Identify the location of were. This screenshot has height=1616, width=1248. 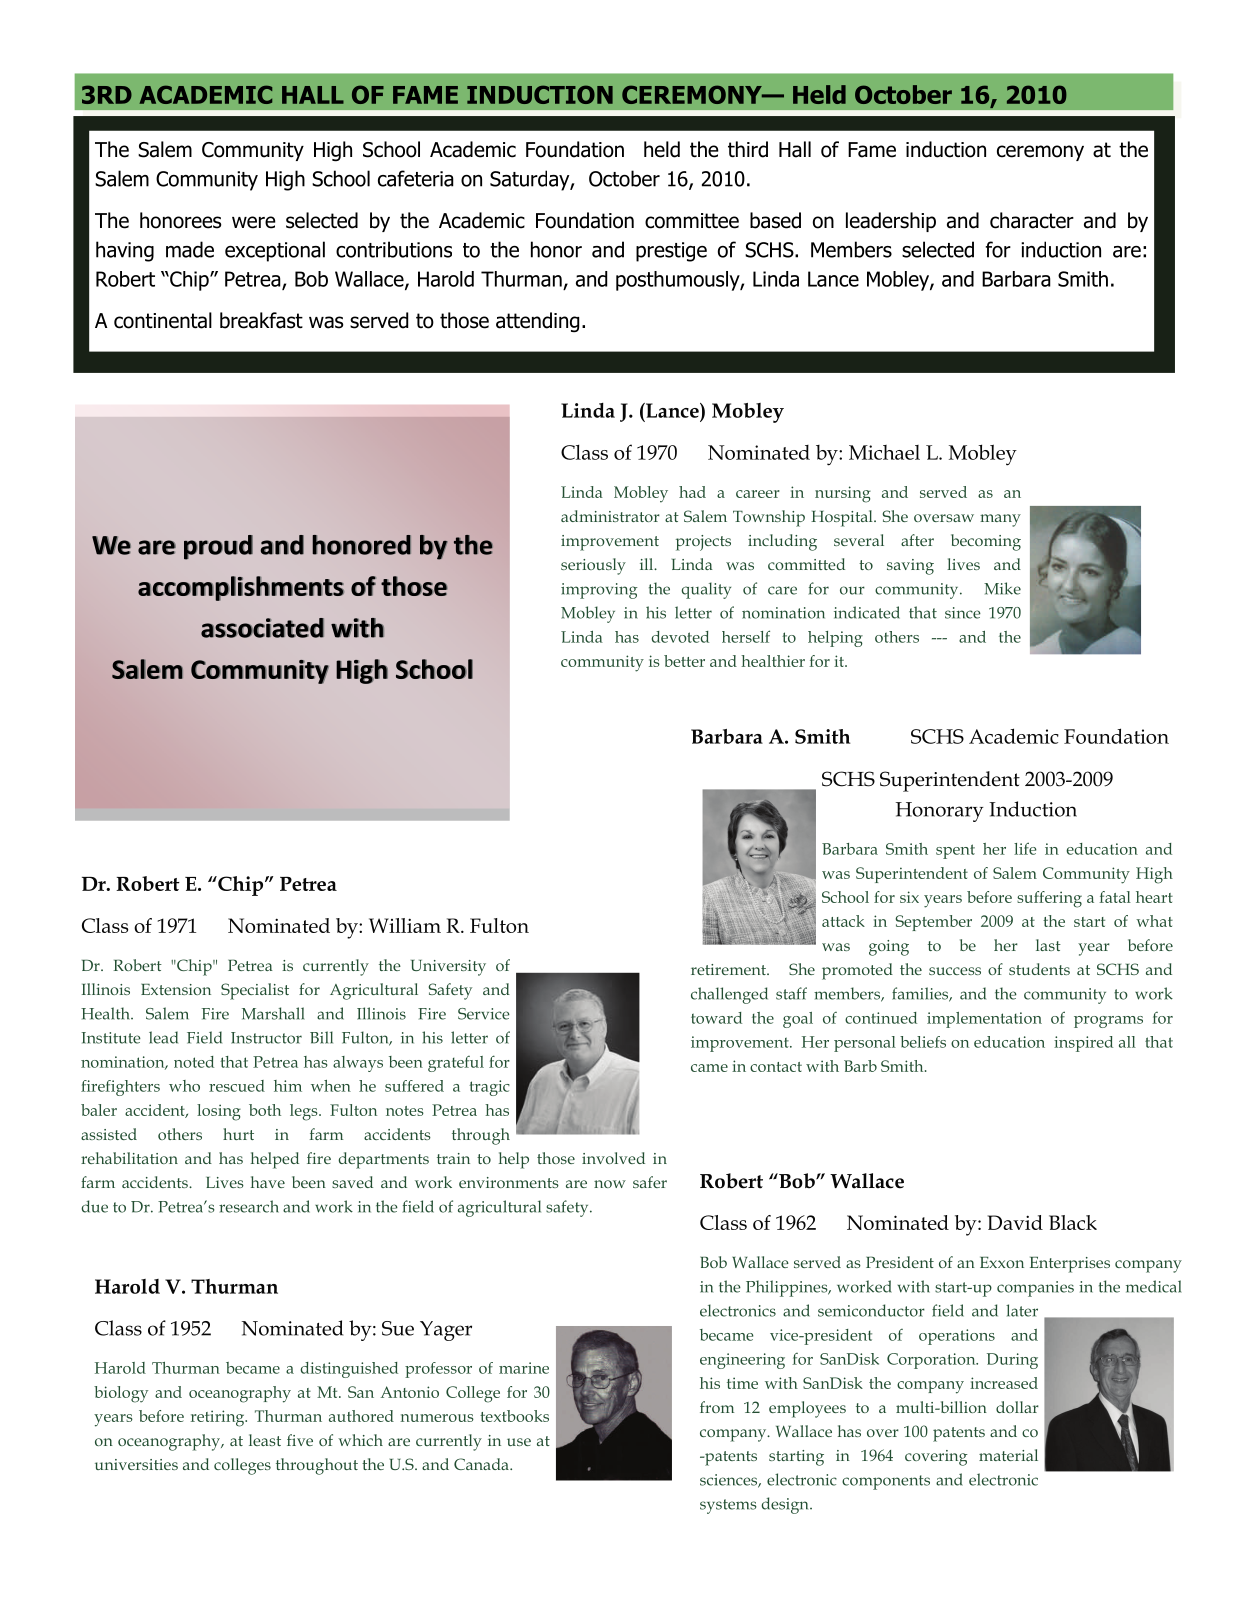
(254, 222).
